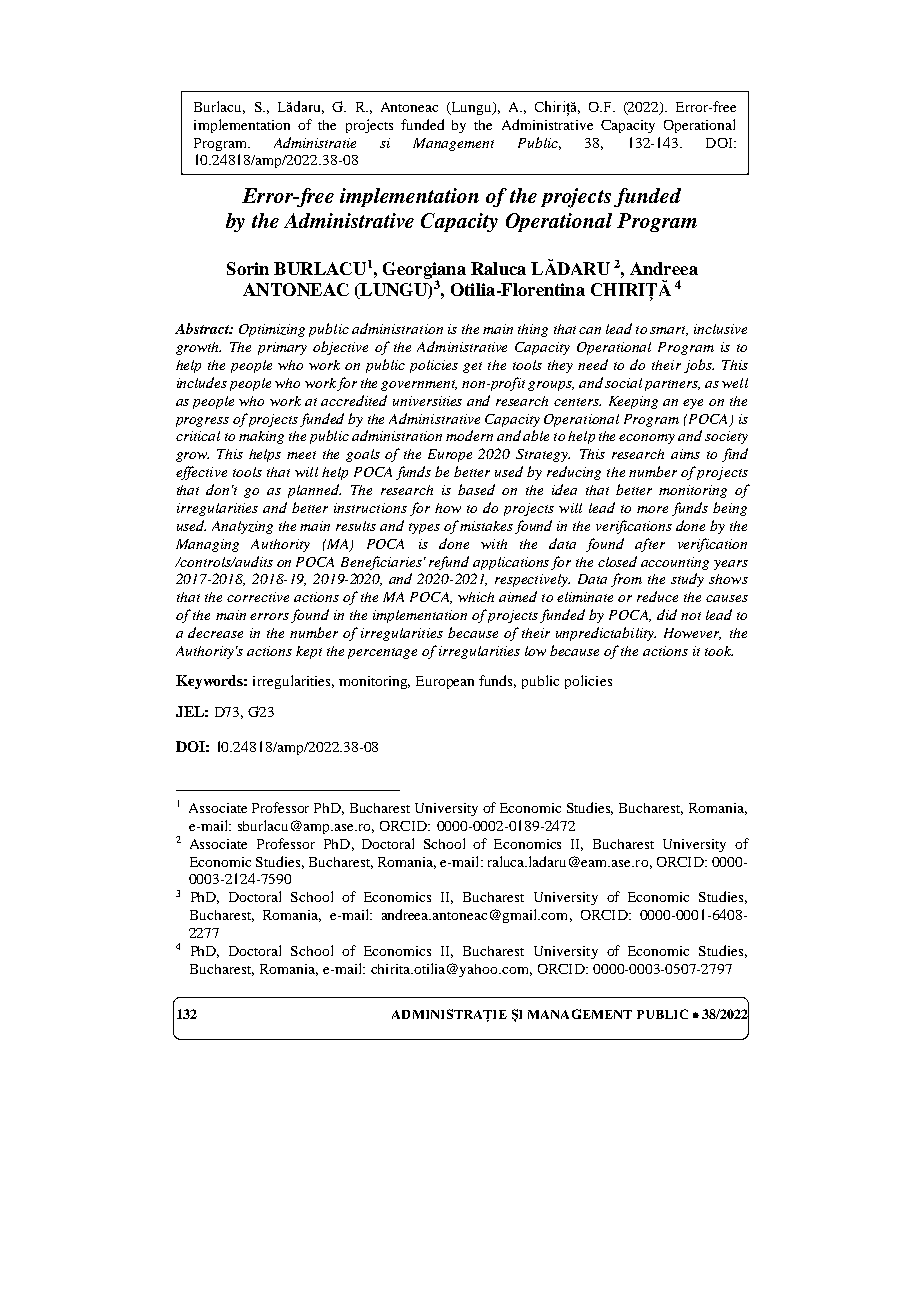 The image size is (924, 1307). I want to click on more, so click(652, 509).
